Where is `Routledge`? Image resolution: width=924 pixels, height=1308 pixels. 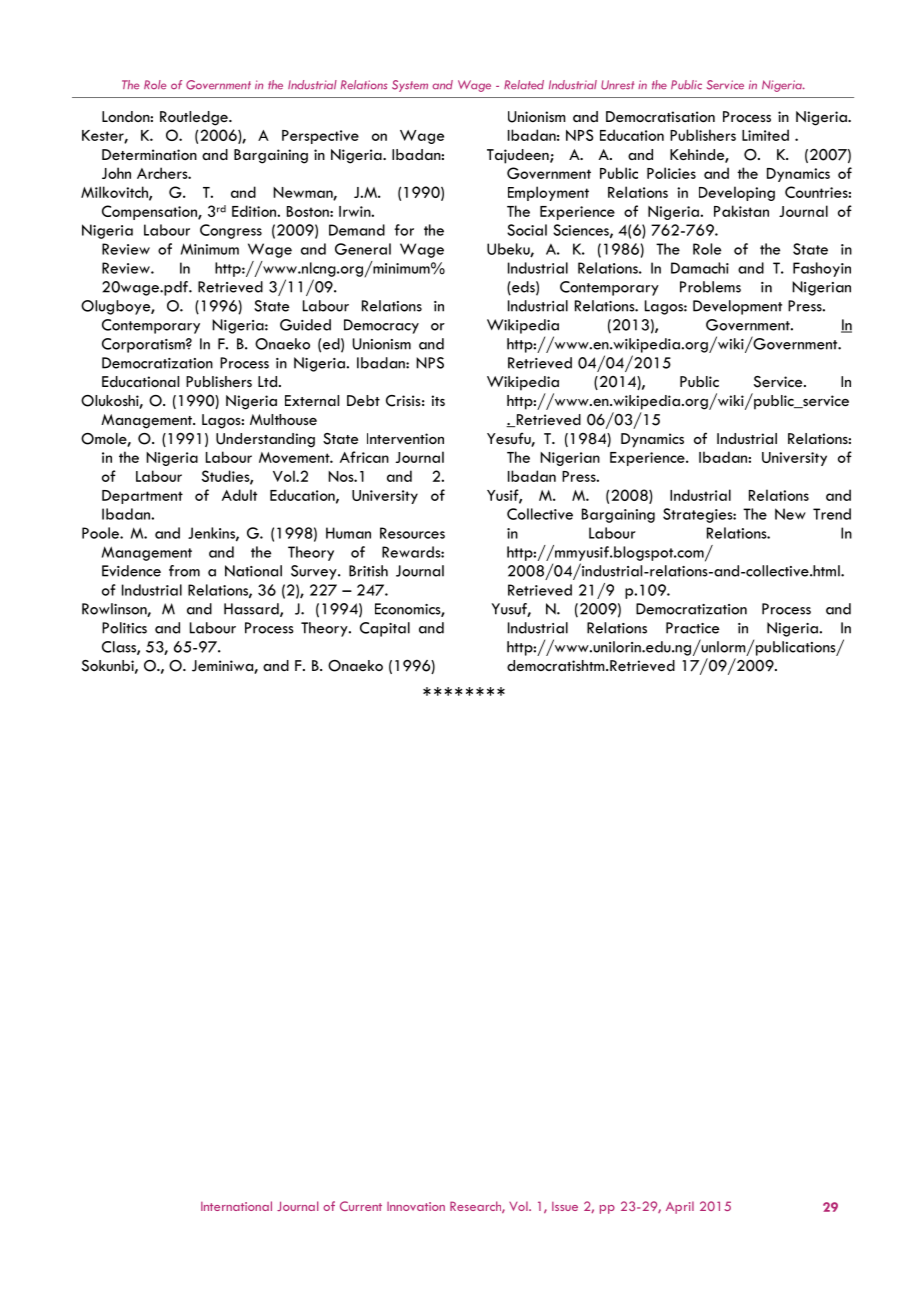 Routledge is located at coordinates (195, 118).
